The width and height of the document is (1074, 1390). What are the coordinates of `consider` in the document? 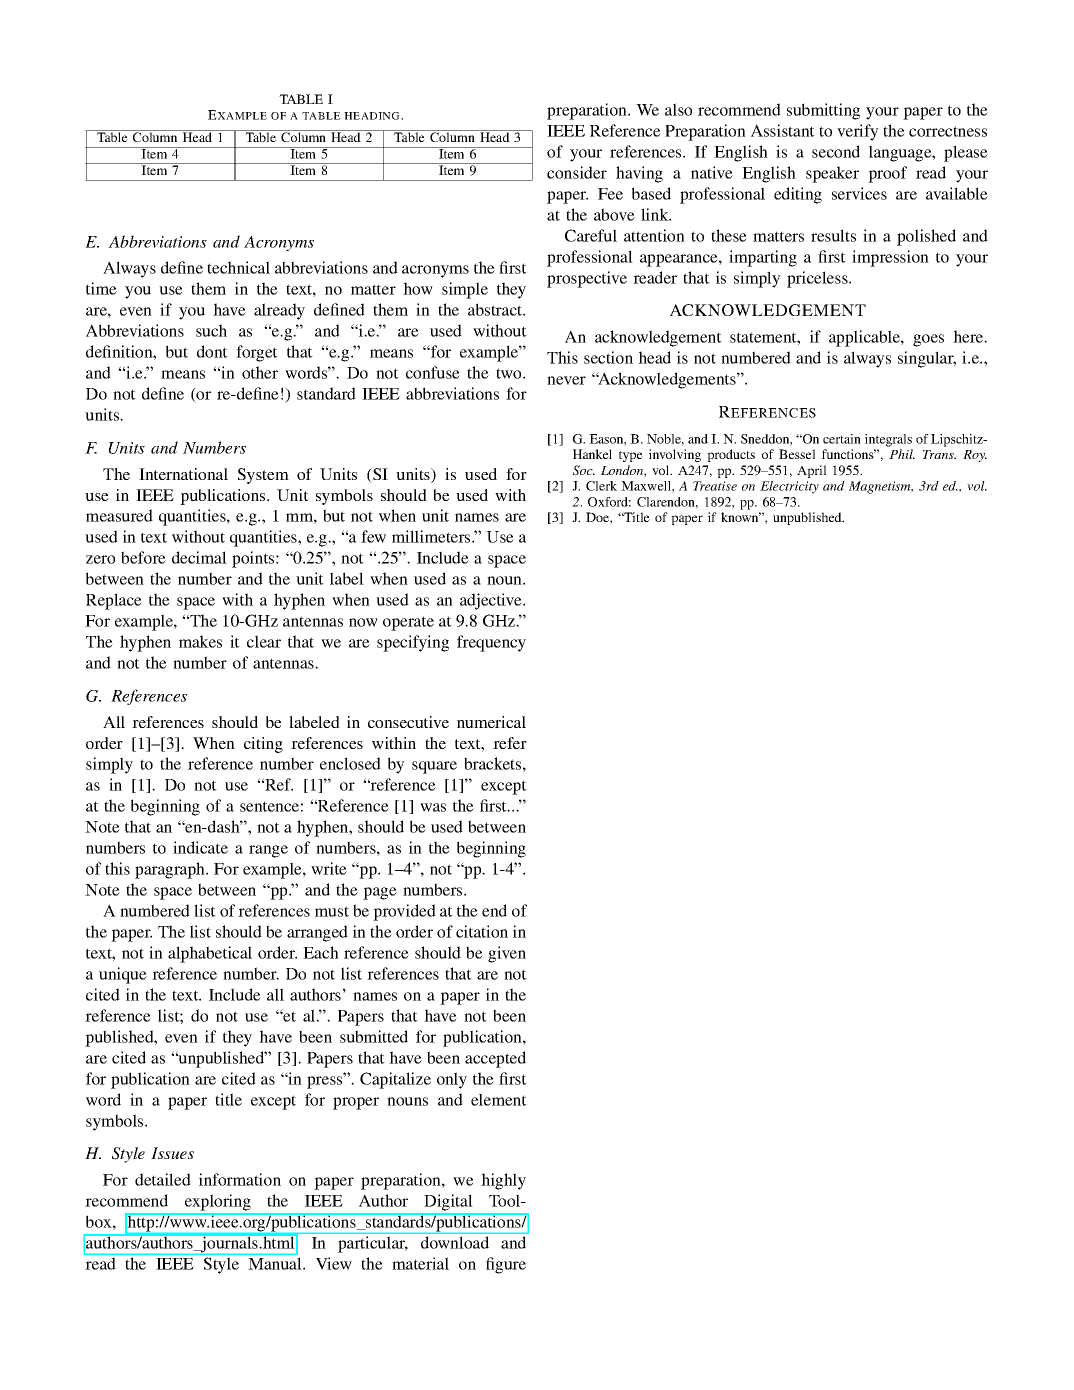 It's located at (577, 172).
